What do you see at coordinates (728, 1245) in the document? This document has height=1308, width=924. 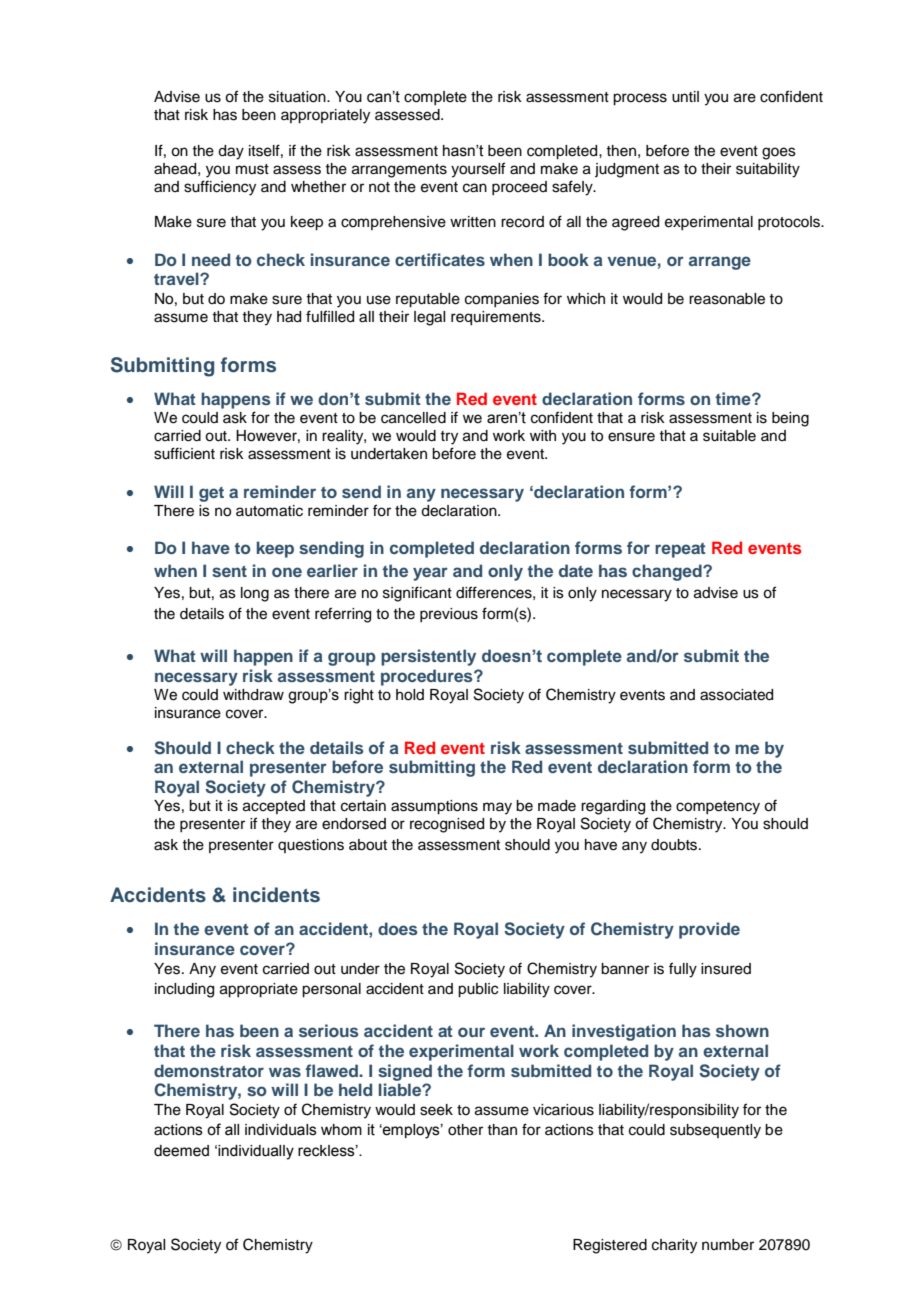 I see `number` at bounding box center [728, 1245].
